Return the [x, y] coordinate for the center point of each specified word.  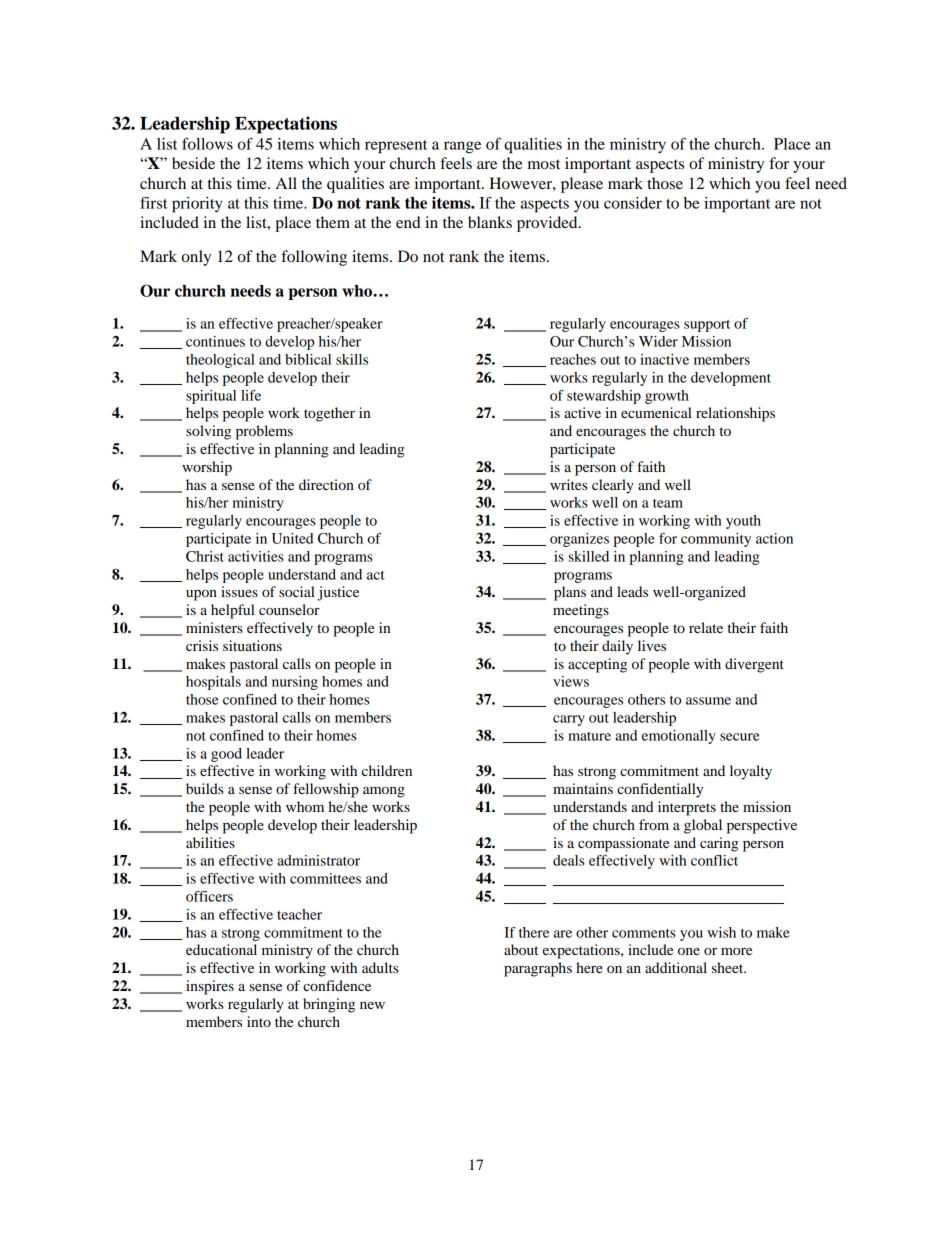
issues [239, 591]
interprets [687, 808]
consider [633, 203]
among [384, 792]
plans [570, 593]
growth [667, 397]
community [716, 540]
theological [220, 361]
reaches [573, 359]
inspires [210, 987]
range [462, 147]
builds [205, 788]
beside [193, 163]
